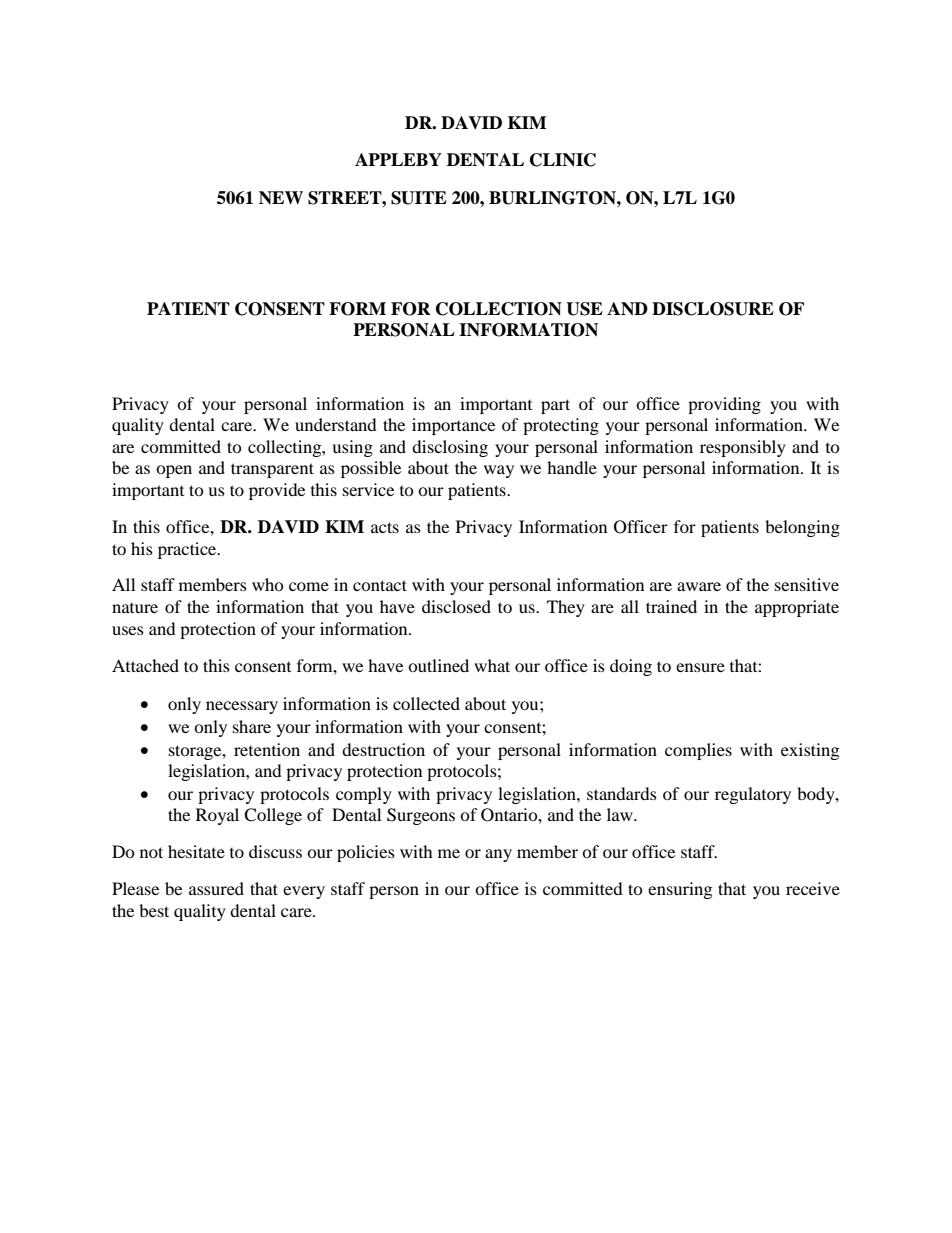 This screenshot has height=1233, width=952. I want to click on COLLECTION, so click(499, 309).
